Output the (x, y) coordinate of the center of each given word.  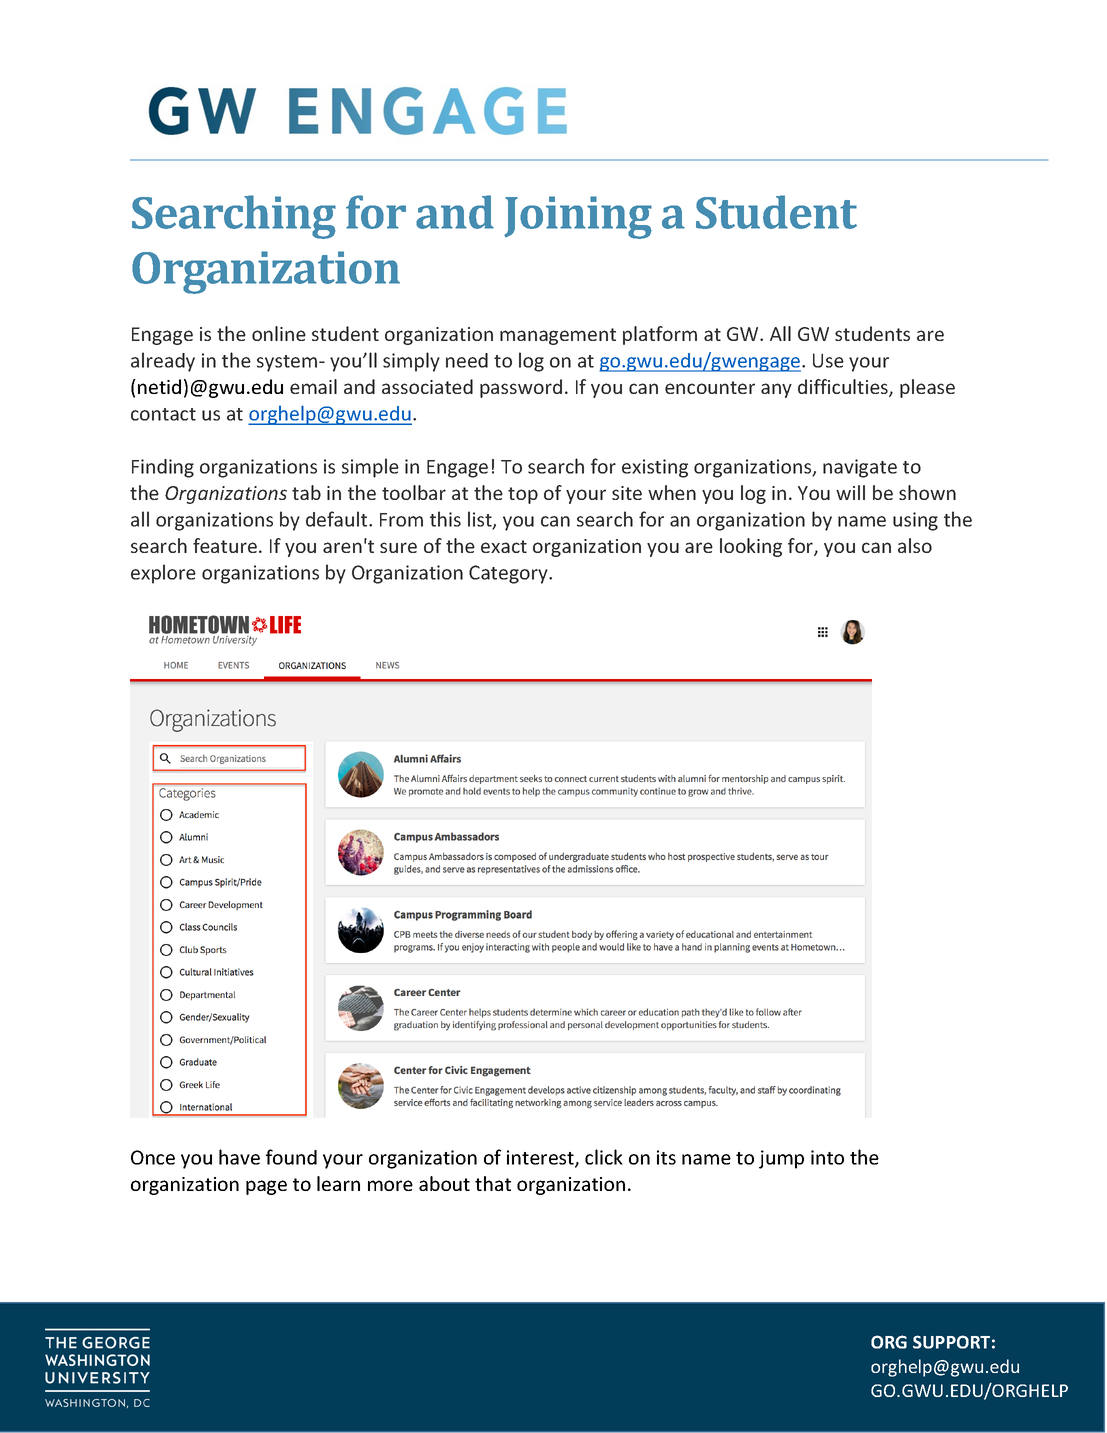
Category (509, 574)
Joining (578, 217)
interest (541, 1158)
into (827, 1157)
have (239, 1157)
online (279, 333)
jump (781, 1159)
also (915, 545)
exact (504, 546)
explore (163, 574)
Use (828, 360)
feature (225, 545)
